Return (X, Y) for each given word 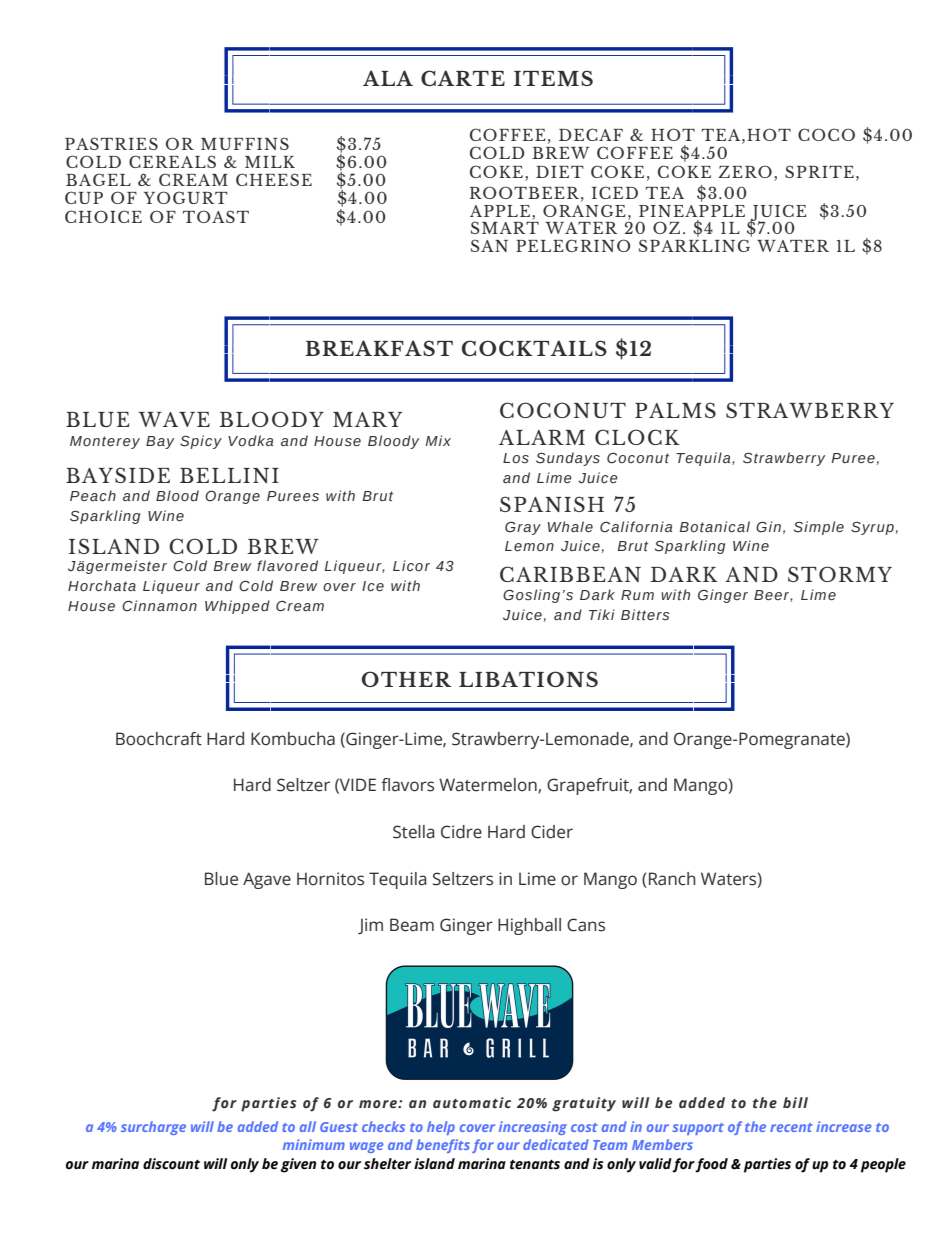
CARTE (463, 78)
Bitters (645, 615)
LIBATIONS (528, 679)
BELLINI (229, 475)
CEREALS (172, 161)
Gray (523, 528)
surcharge (153, 1128)
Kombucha (293, 739)
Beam (412, 925)
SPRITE (819, 171)
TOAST (216, 216)
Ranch (672, 879)
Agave (267, 880)
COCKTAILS (534, 348)
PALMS (675, 410)
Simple (819, 528)
